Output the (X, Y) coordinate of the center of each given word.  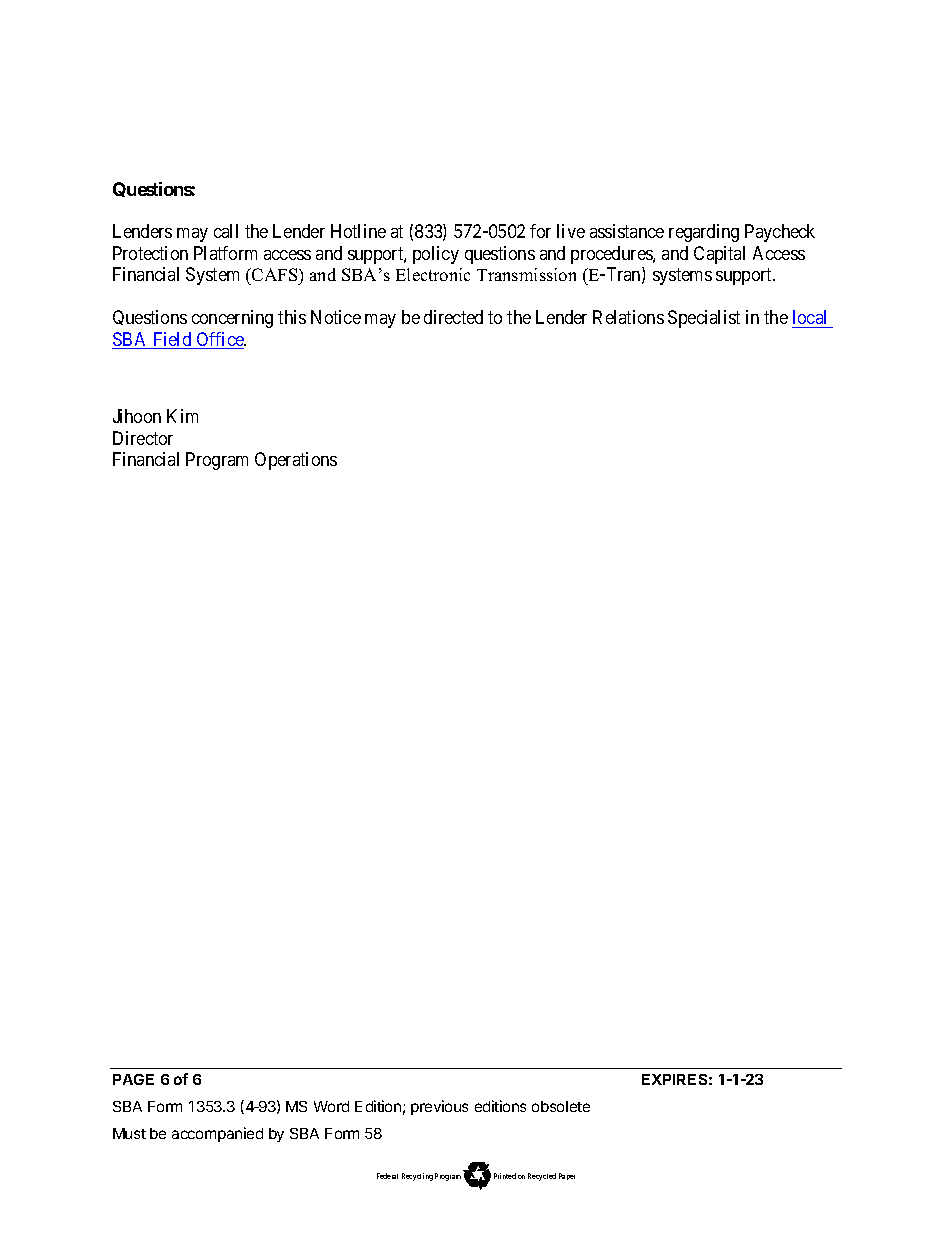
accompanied (217, 1134)
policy (436, 255)
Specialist (704, 319)
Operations (296, 461)
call (226, 231)
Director (143, 438)
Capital (719, 255)
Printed (505, 1176)
